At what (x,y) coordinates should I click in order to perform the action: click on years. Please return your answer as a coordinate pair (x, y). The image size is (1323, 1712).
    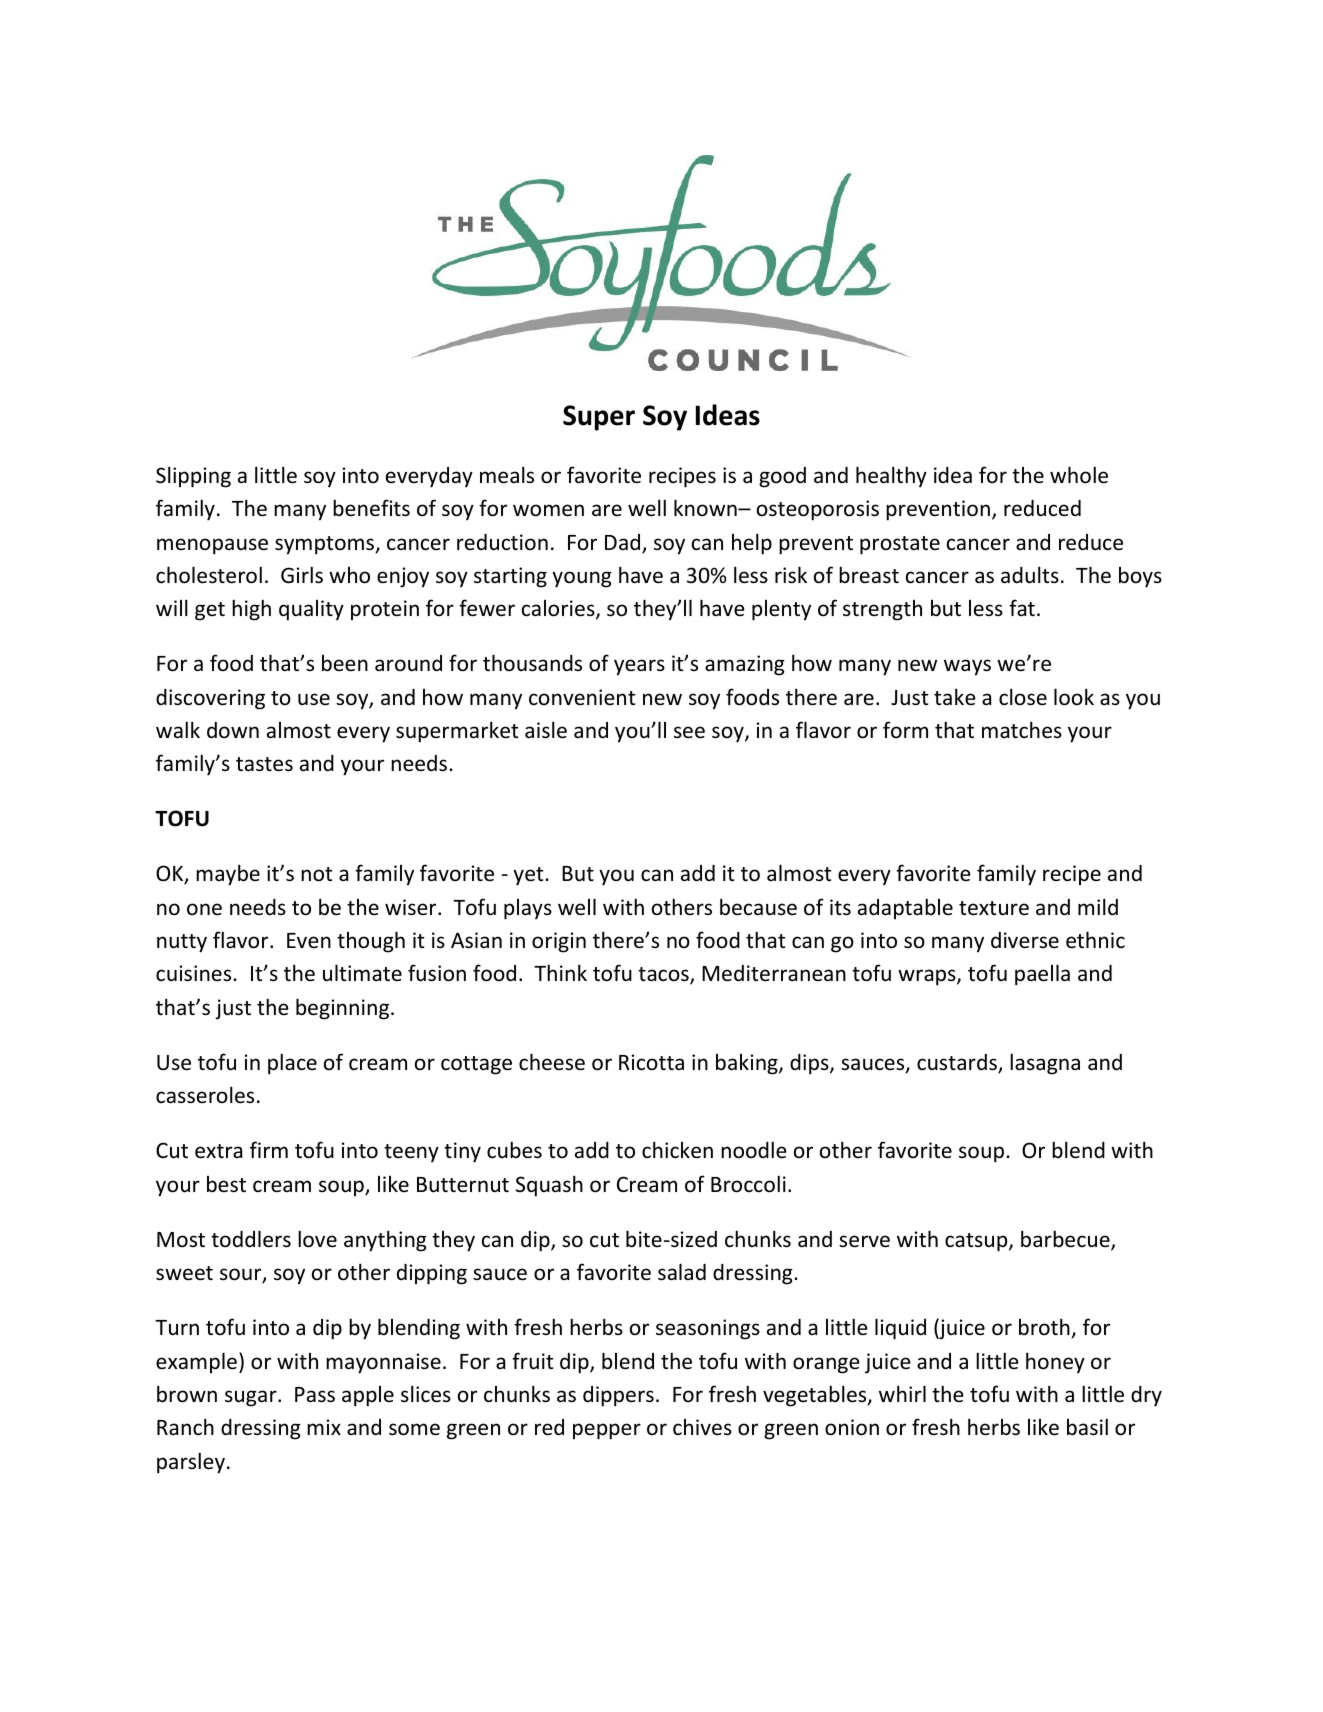
    Looking at the image, I should click on (639, 667).
